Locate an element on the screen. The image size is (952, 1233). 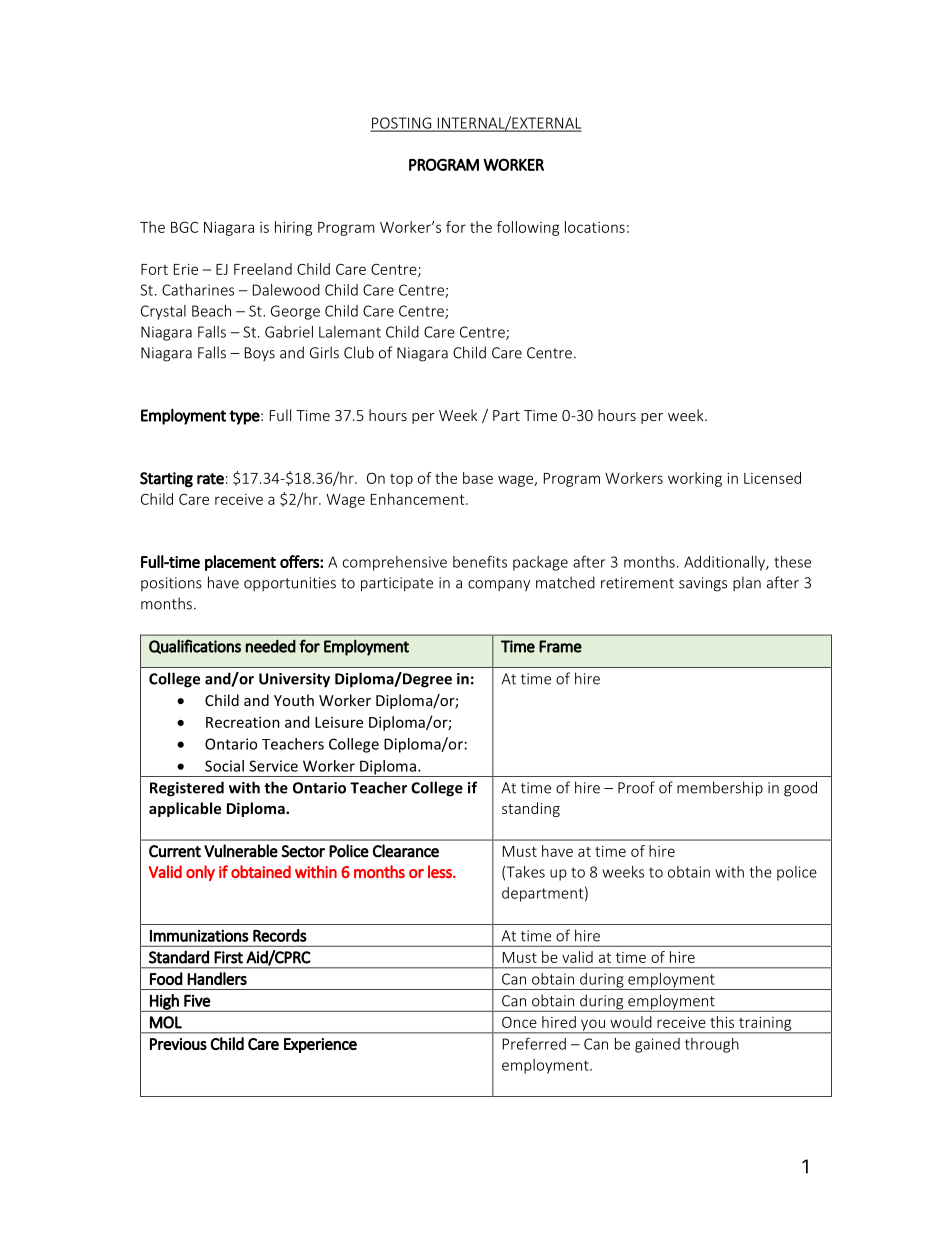
working is located at coordinates (695, 479).
